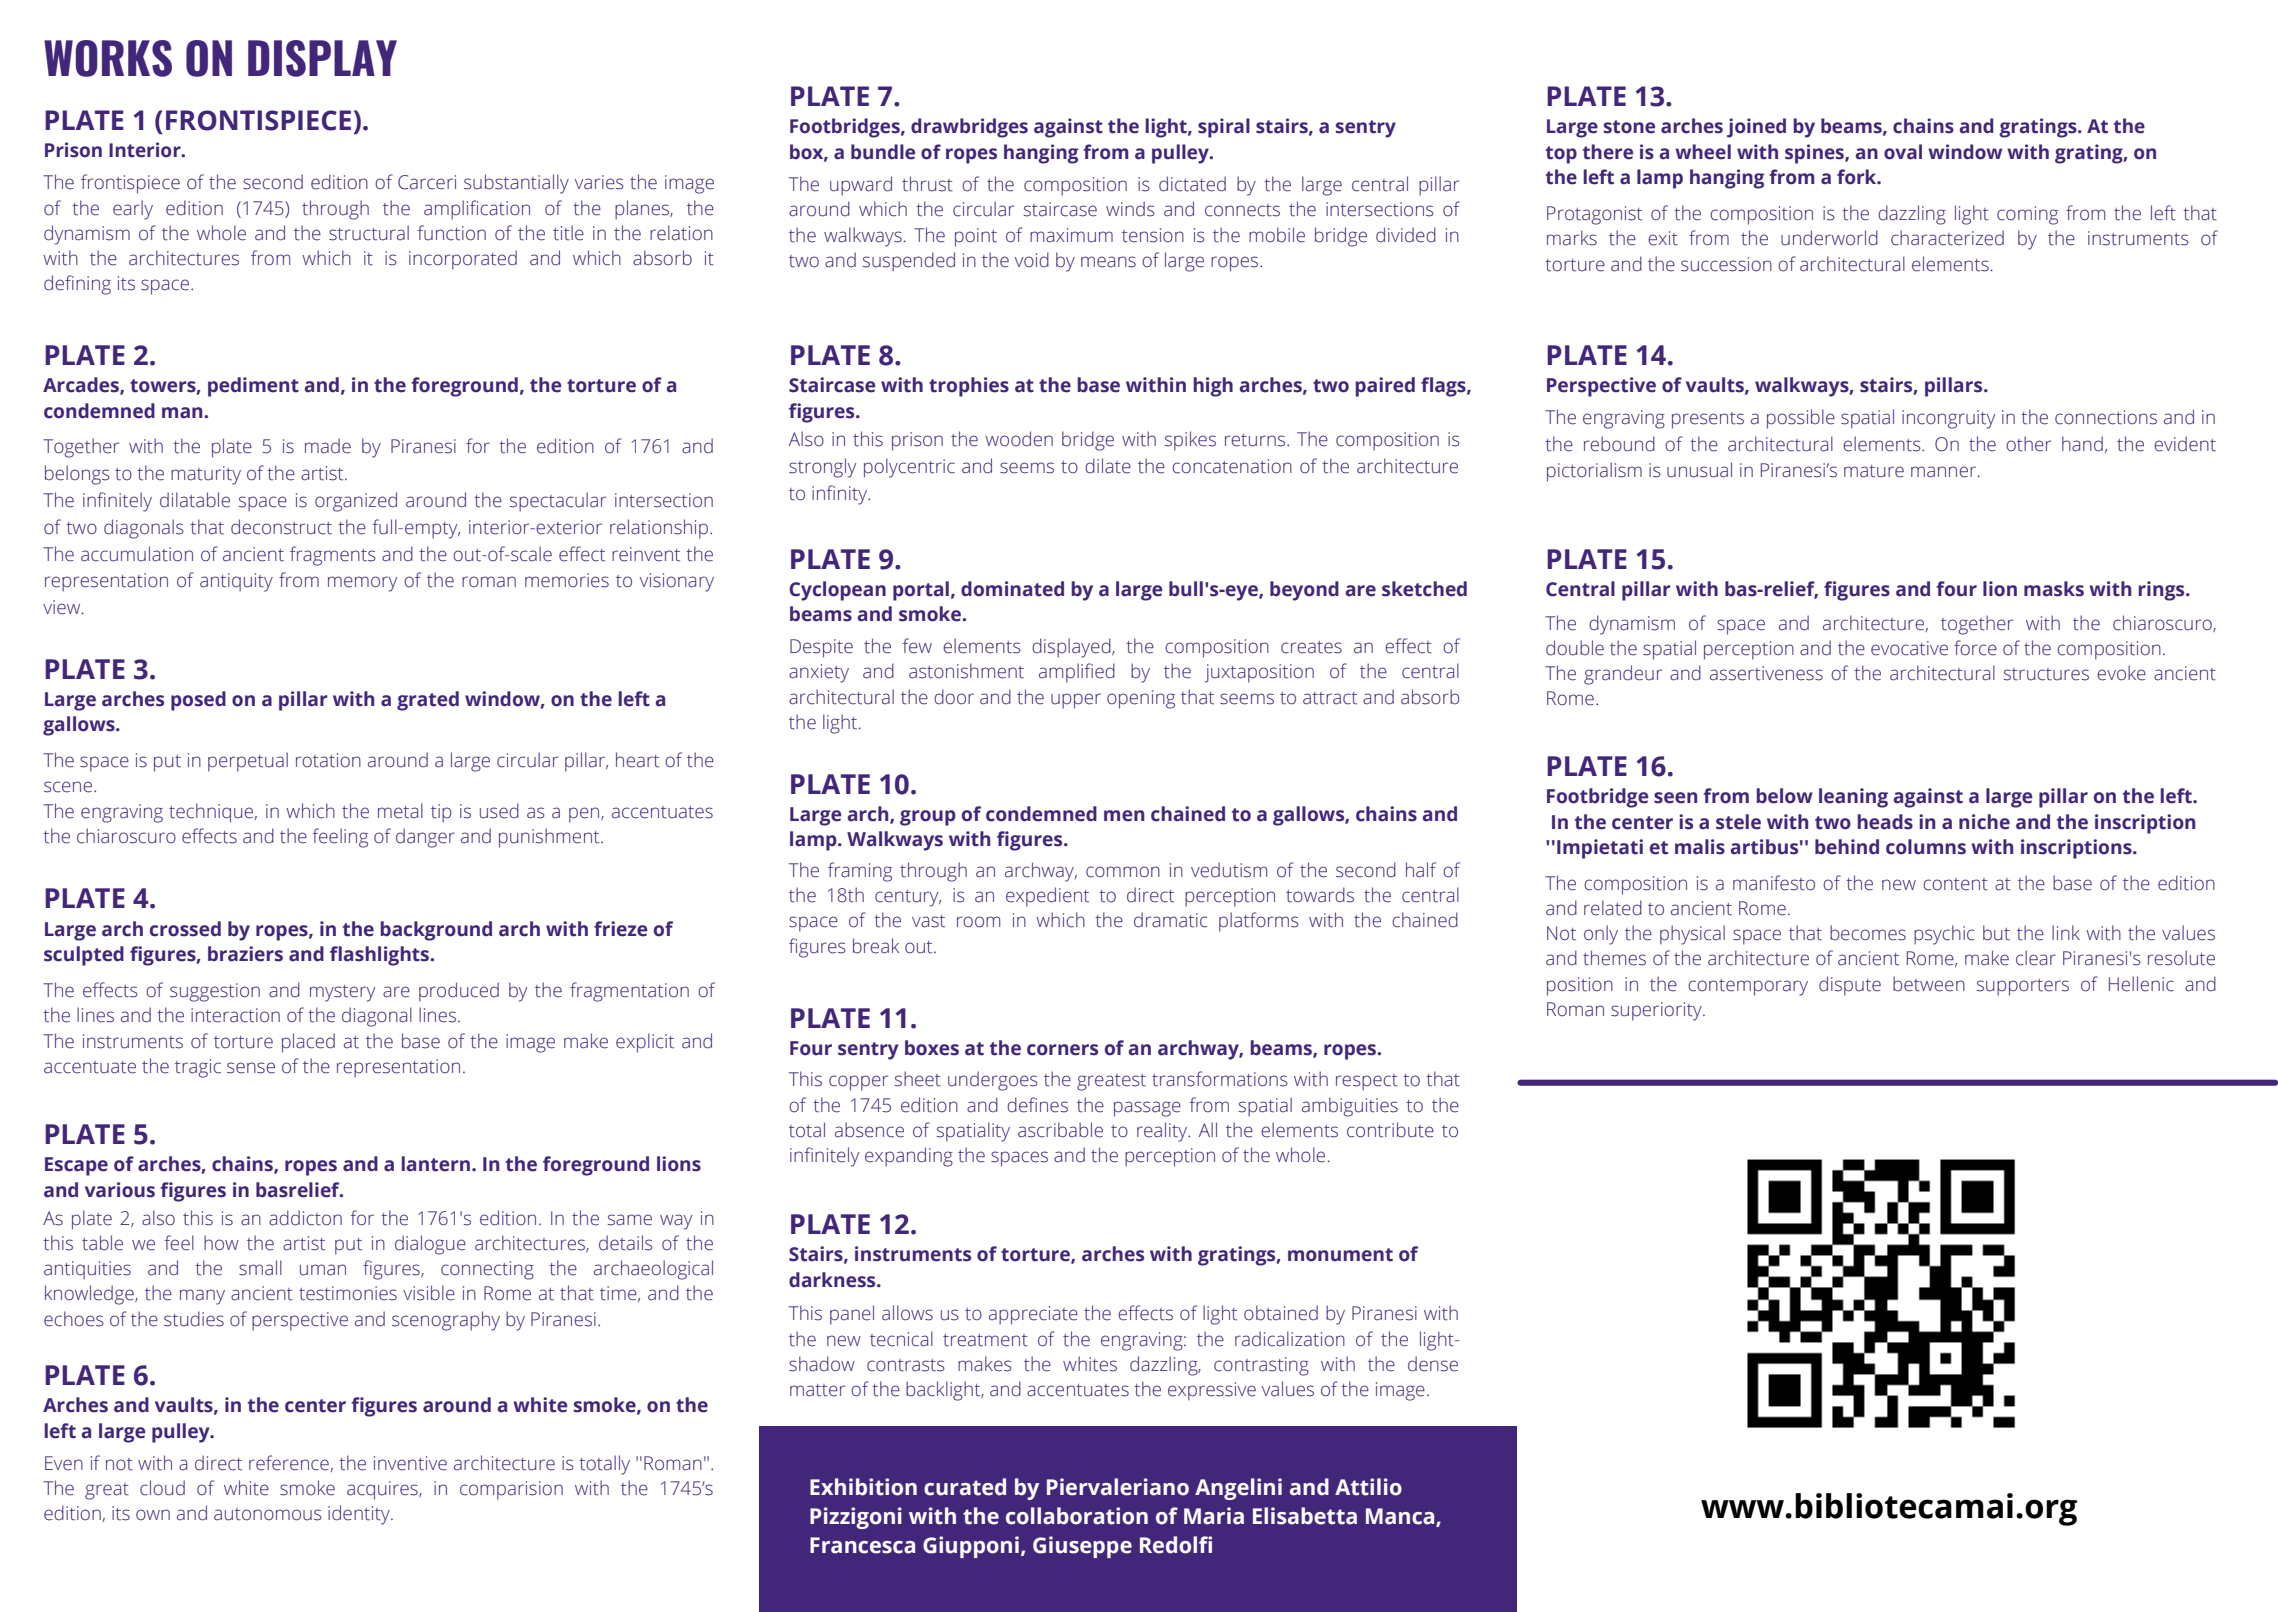  I want to click on WORKS, so click(108, 58).
